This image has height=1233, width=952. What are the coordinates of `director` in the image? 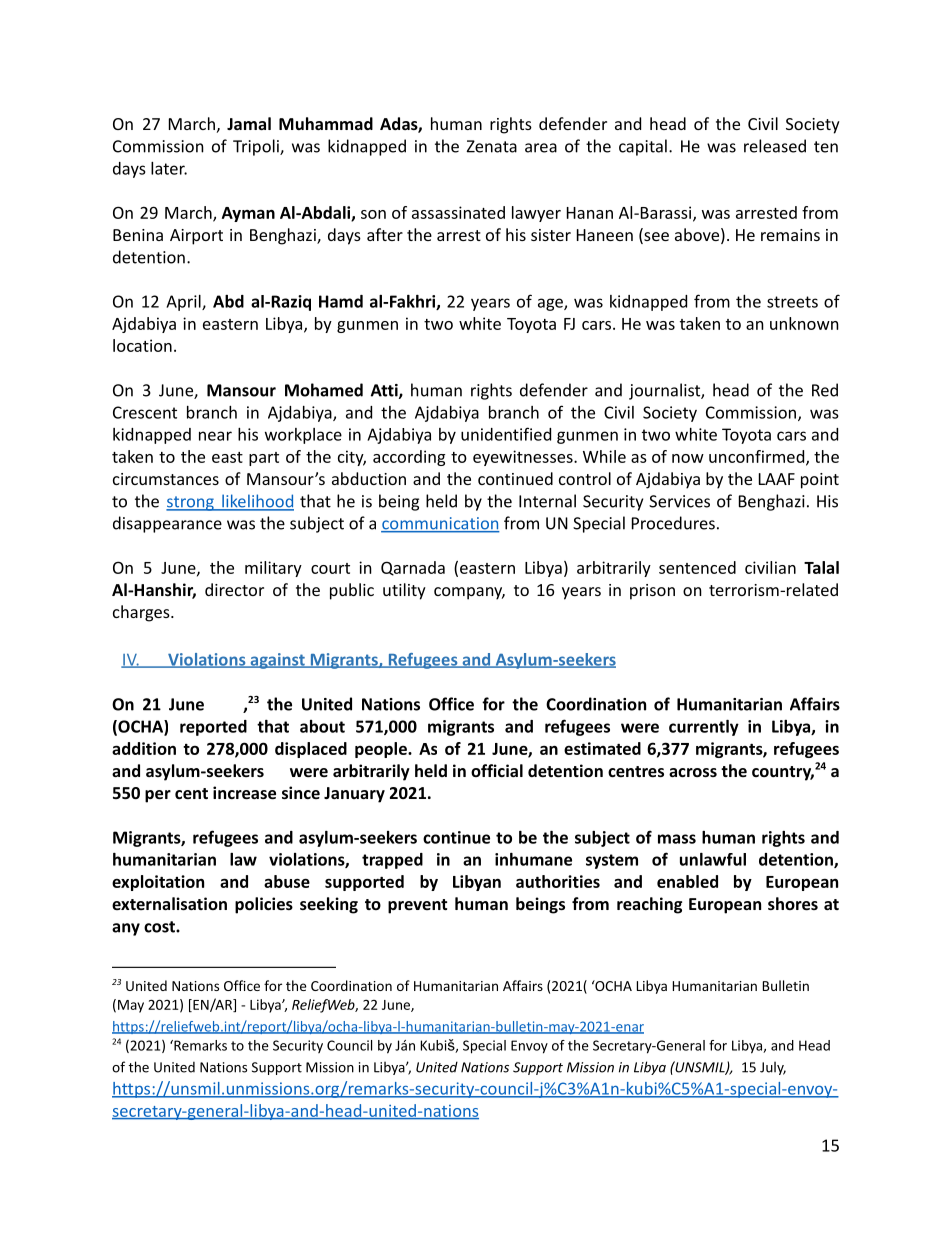 It's located at (234, 589).
